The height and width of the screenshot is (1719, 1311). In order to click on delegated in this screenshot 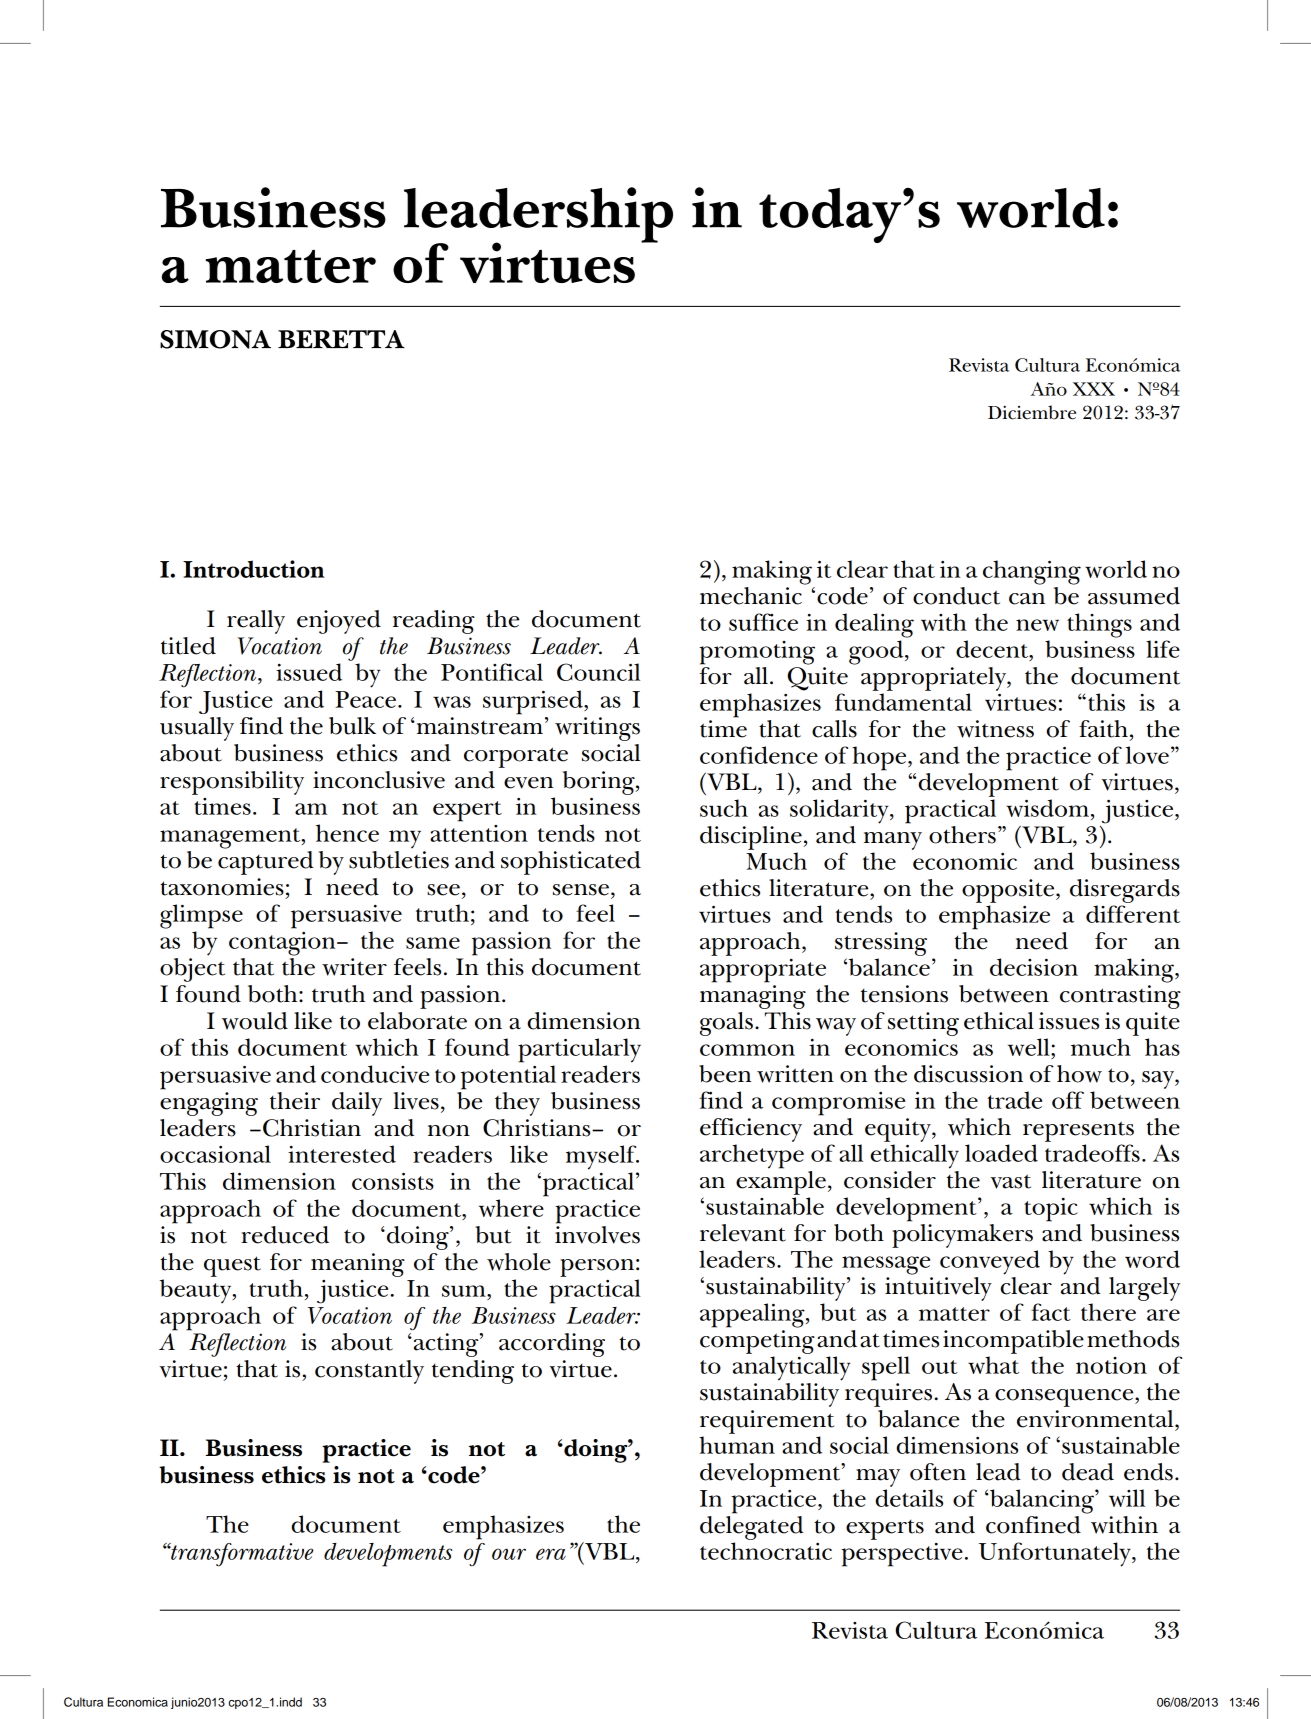, I will do `click(752, 1526)`.
